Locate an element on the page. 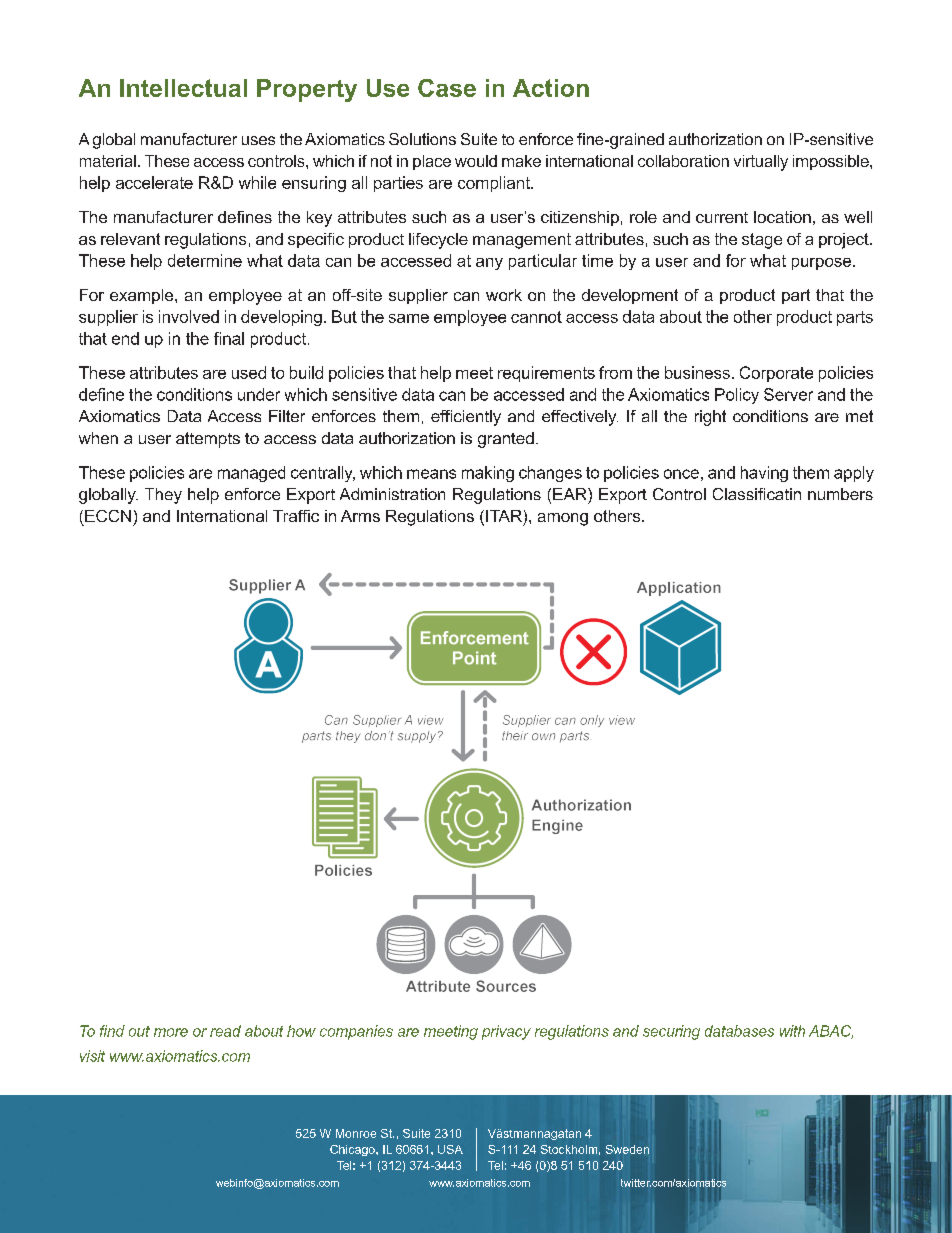 The image size is (952, 1233). numbers is located at coordinates (840, 494).
